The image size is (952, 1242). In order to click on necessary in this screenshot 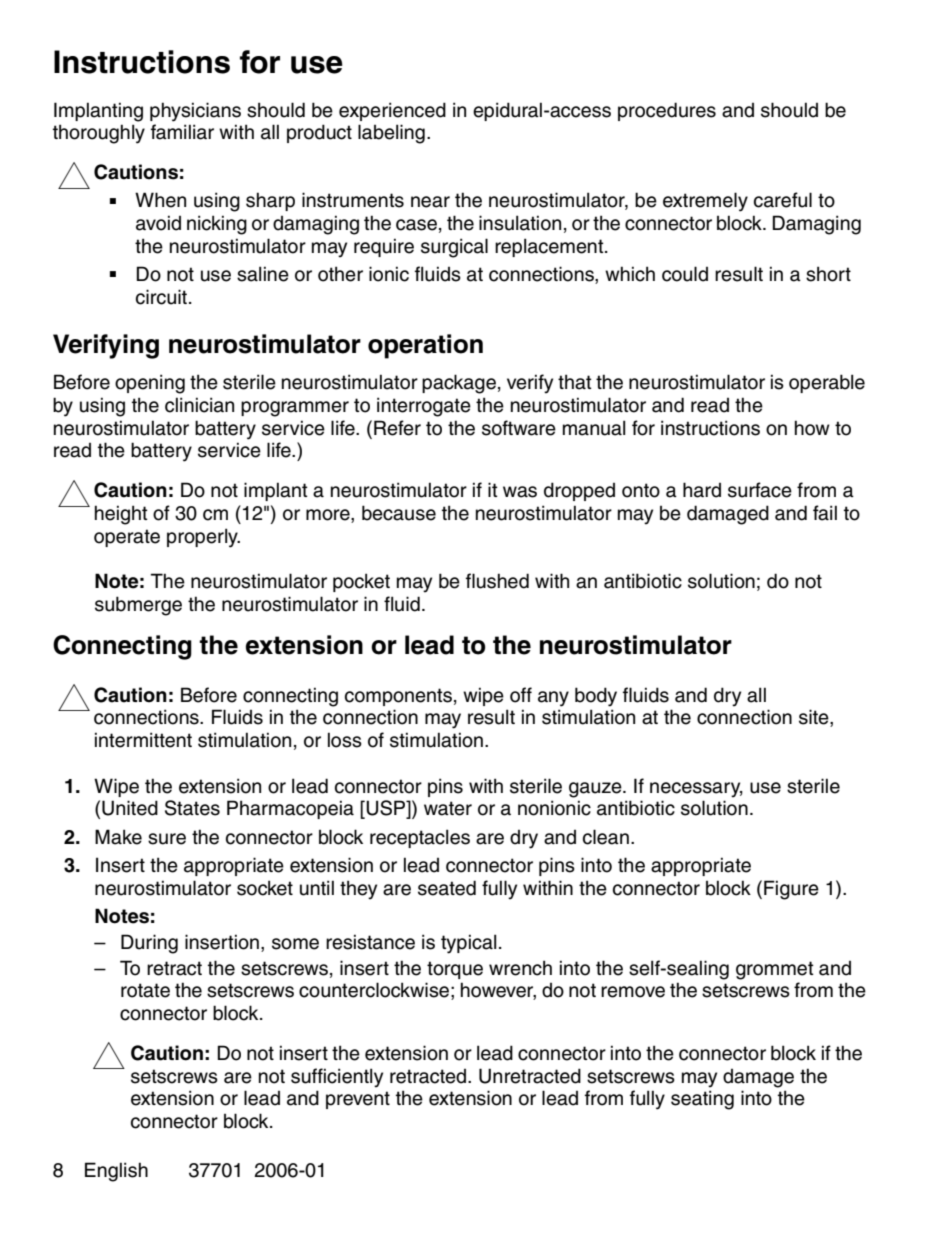, I will do `click(696, 790)`.
